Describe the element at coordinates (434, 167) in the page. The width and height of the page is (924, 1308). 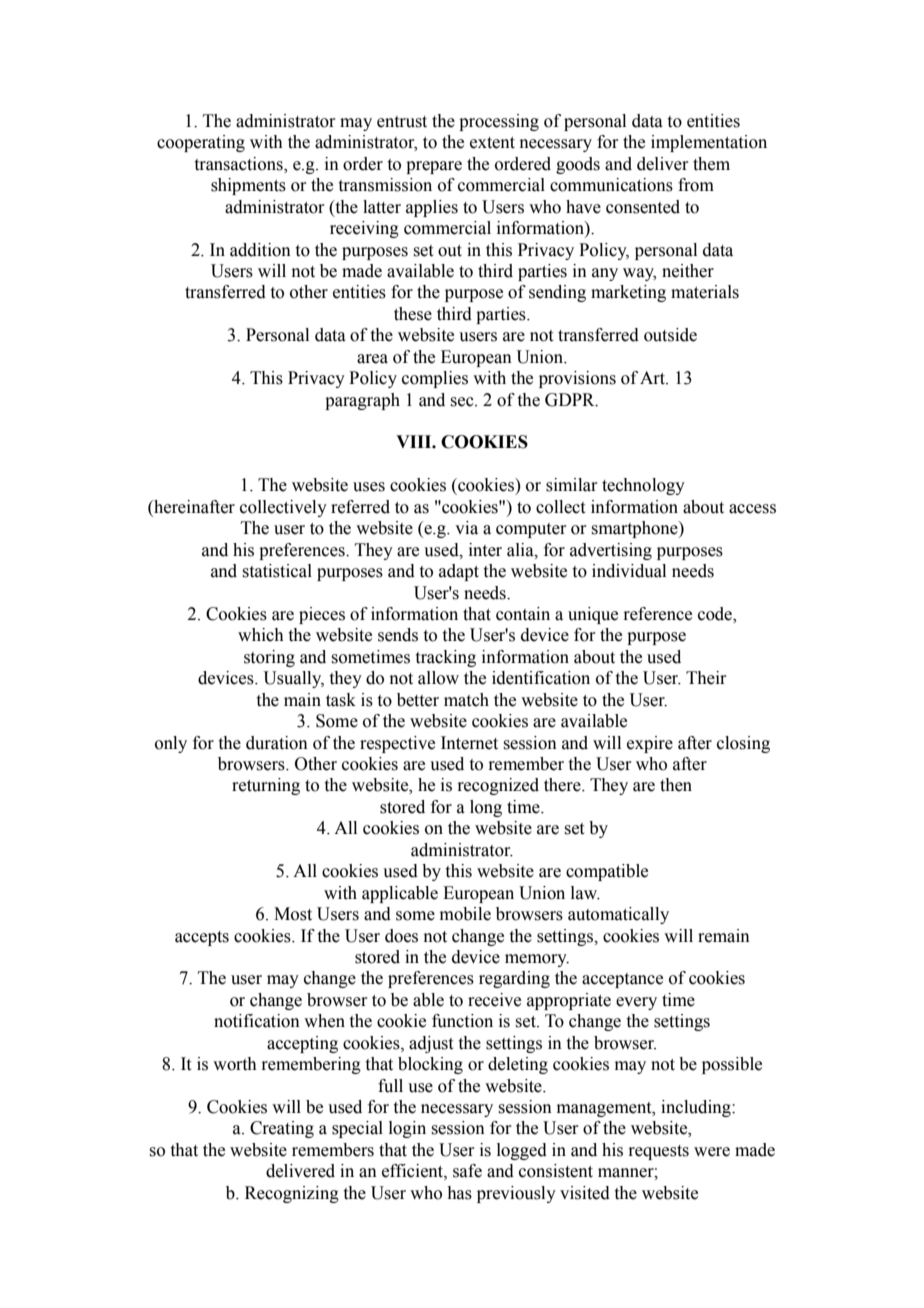
I see `prepare` at that location.
